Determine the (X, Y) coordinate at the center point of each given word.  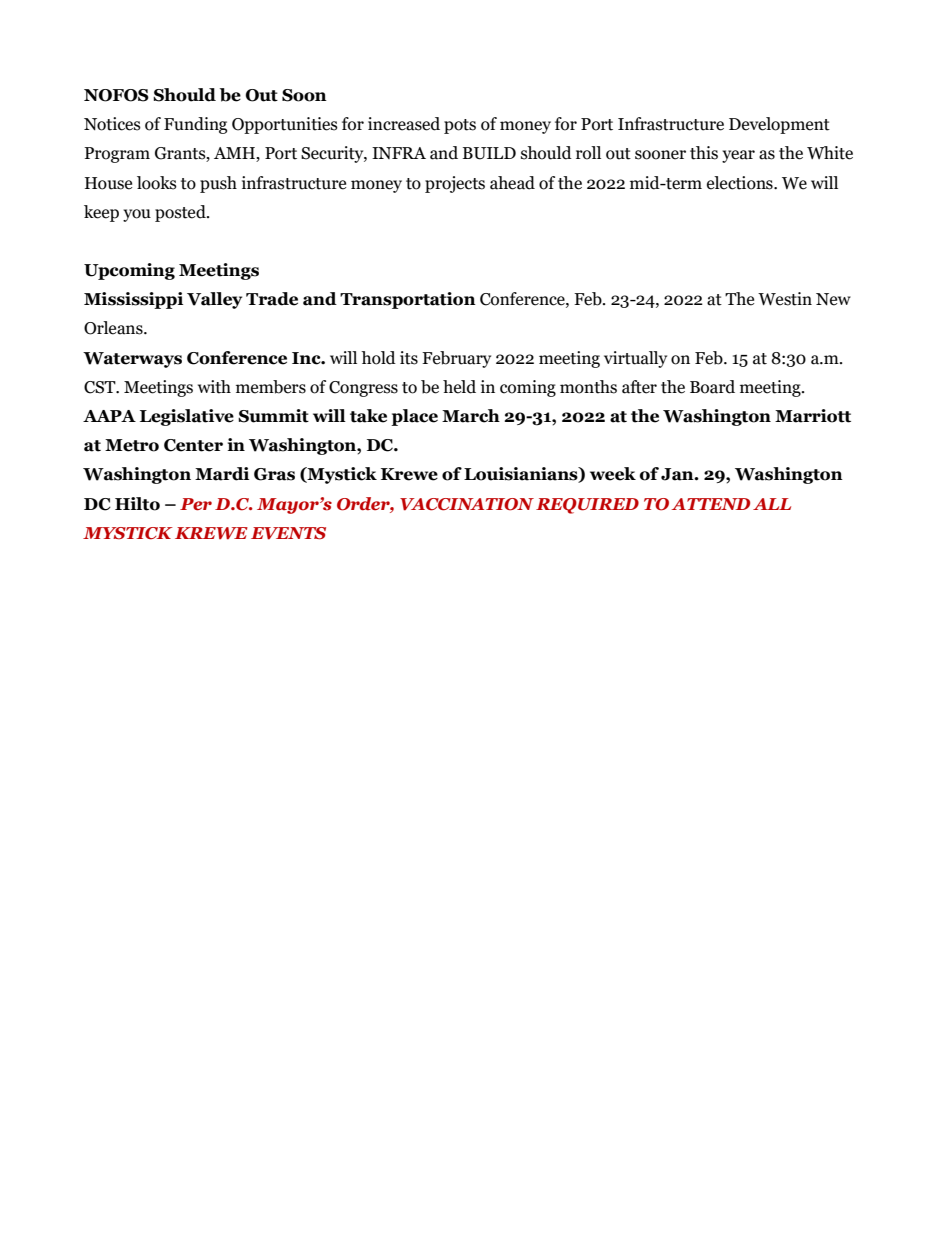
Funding (195, 125)
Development (779, 125)
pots (460, 126)
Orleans (114, 328)
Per (196, 504)
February (456, 359)
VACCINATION (467, 504)
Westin (785, 299)
